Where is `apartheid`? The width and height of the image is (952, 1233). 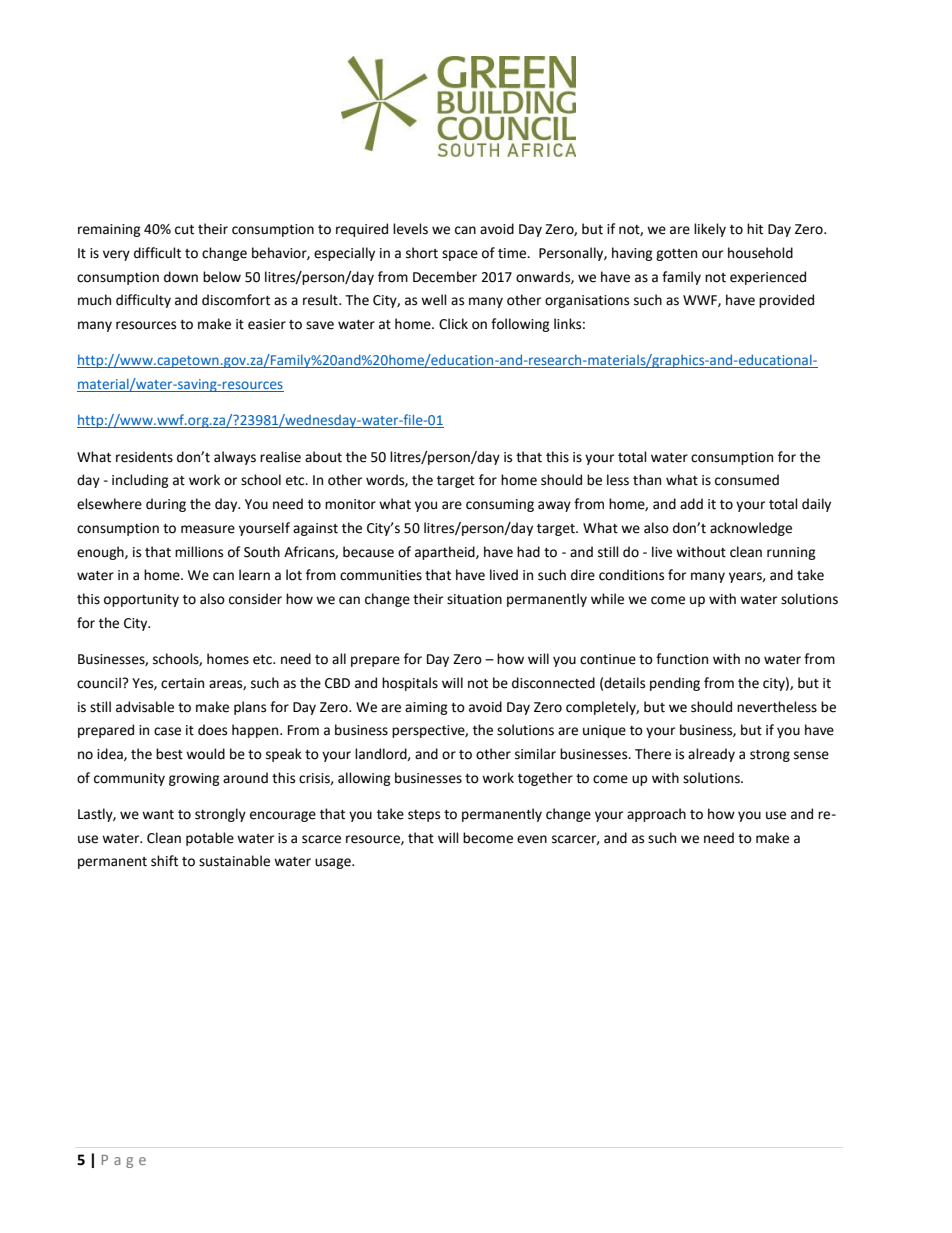 apartheid is located at coordinates (446, 553).
